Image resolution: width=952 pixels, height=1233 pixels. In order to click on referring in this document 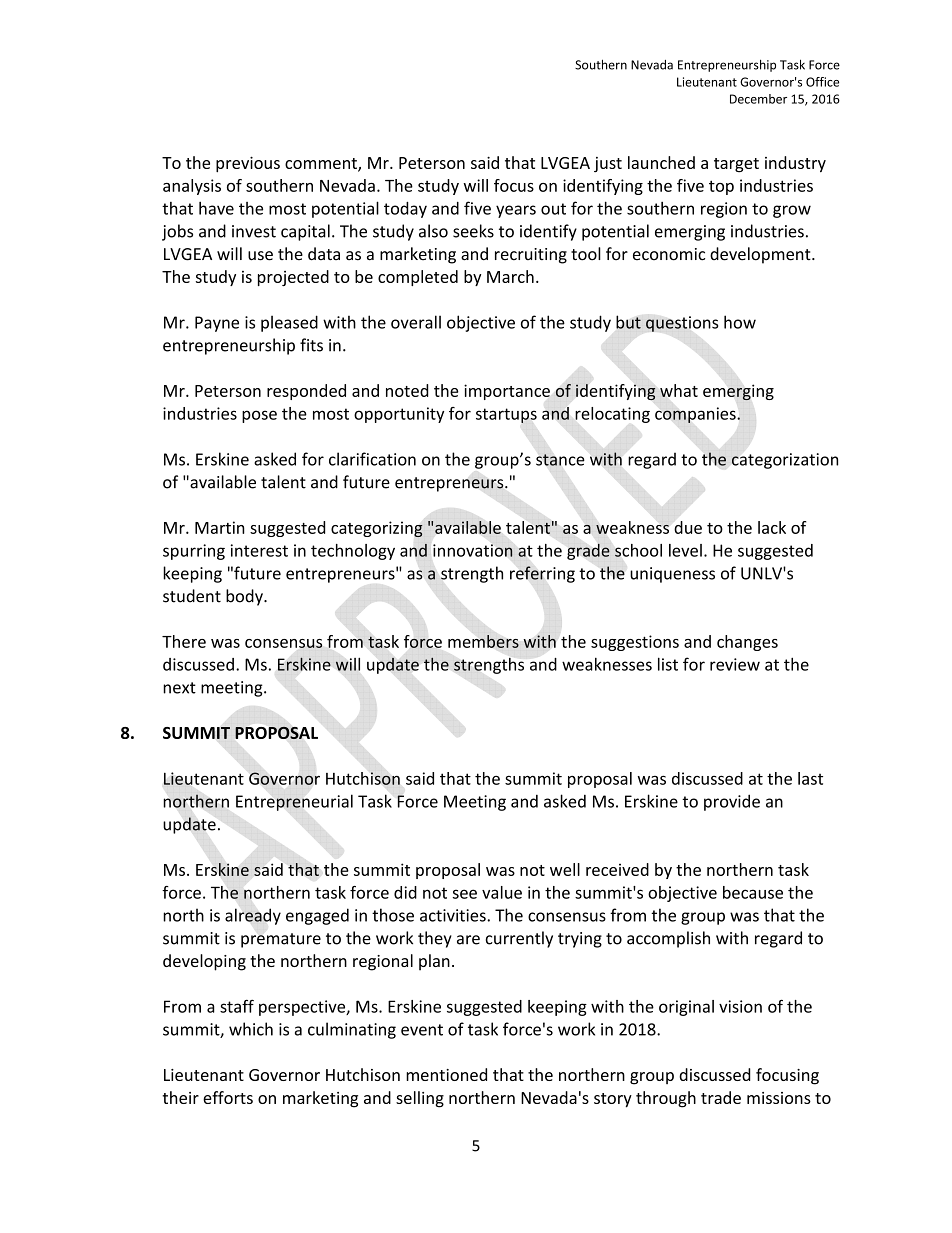, I will do `click(542, 574)`.
